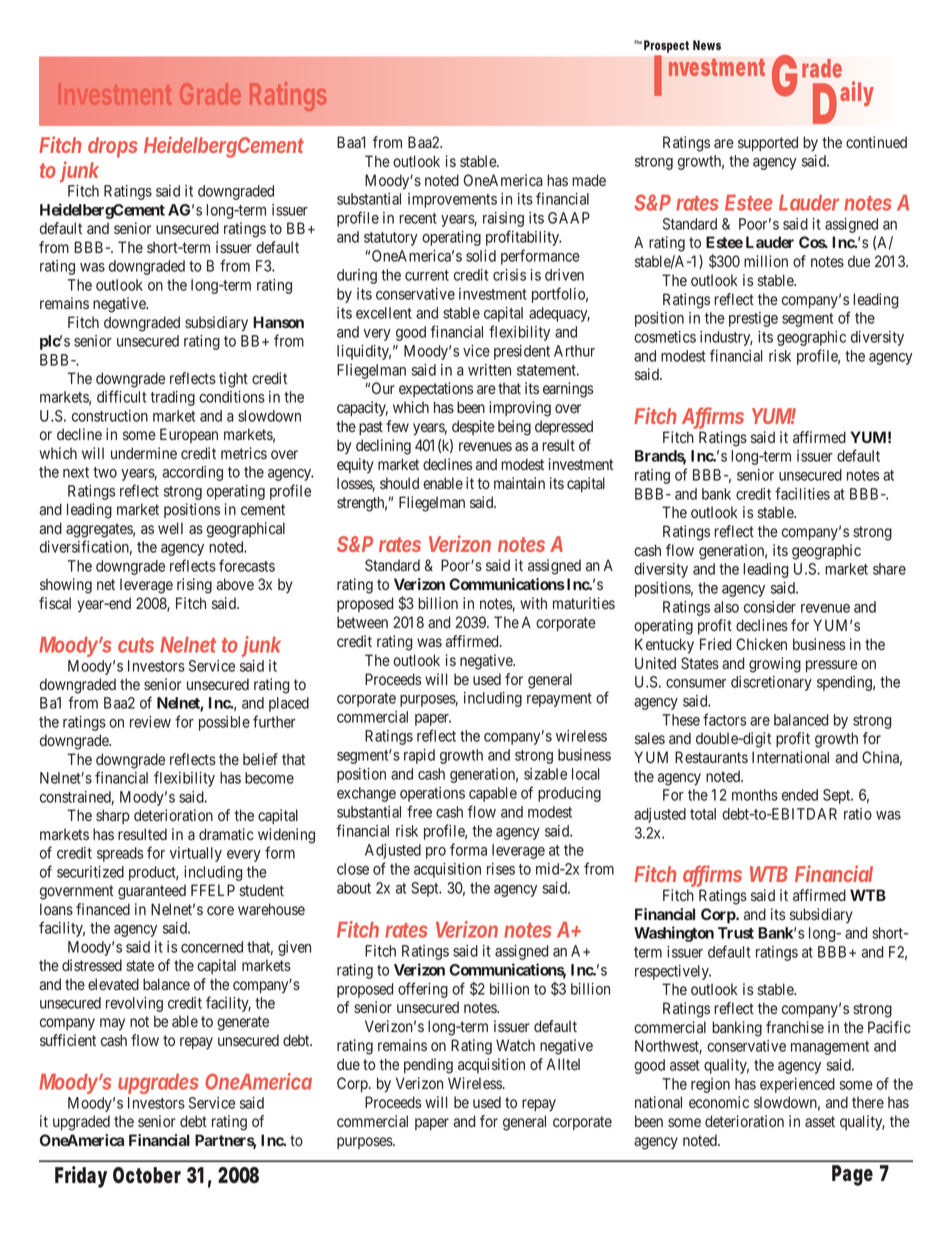  Describe the element at coordinates (533, 603) in the screenshot. I see `with` at that location.
